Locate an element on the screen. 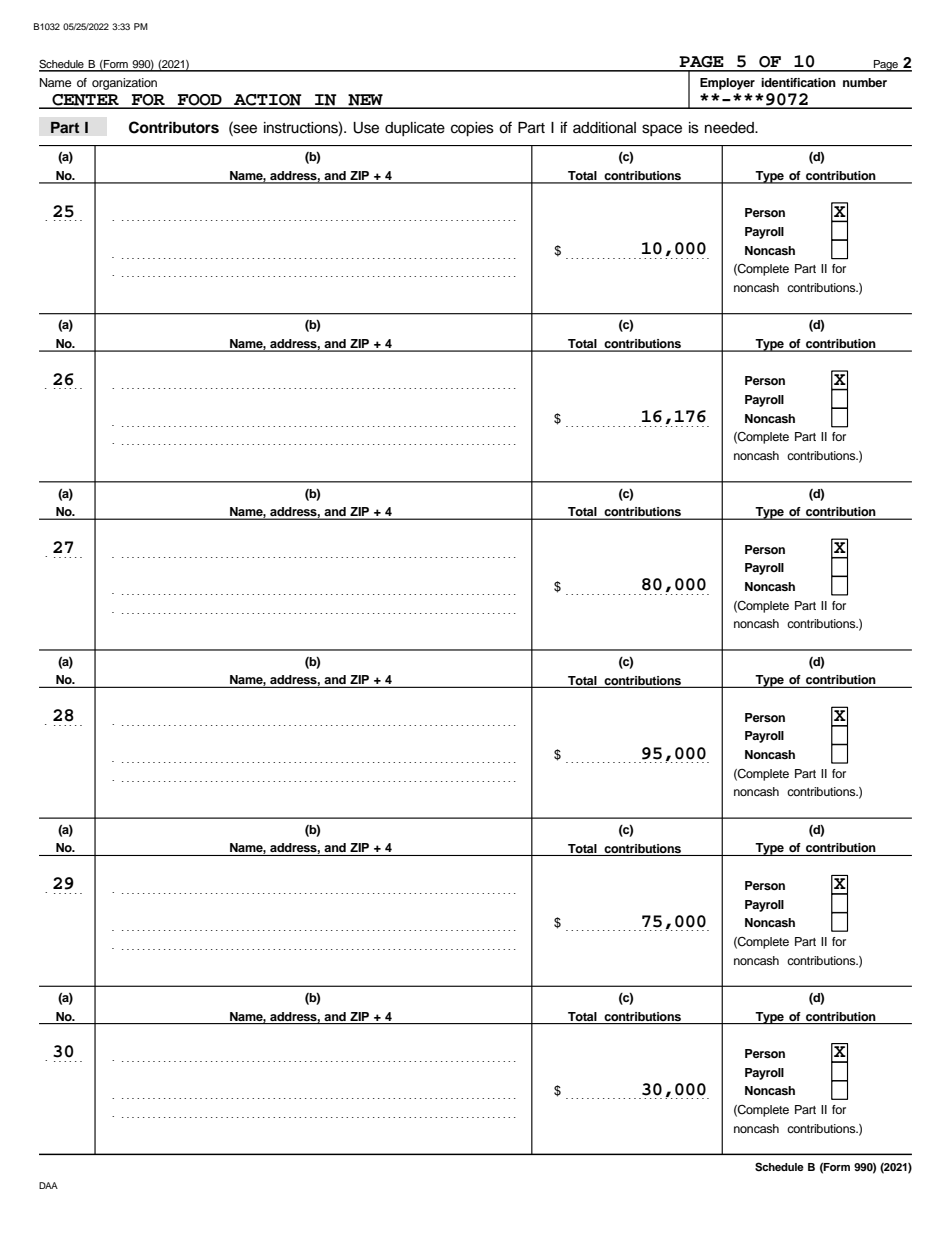  DAA is located at coordinates (48, 1185).
